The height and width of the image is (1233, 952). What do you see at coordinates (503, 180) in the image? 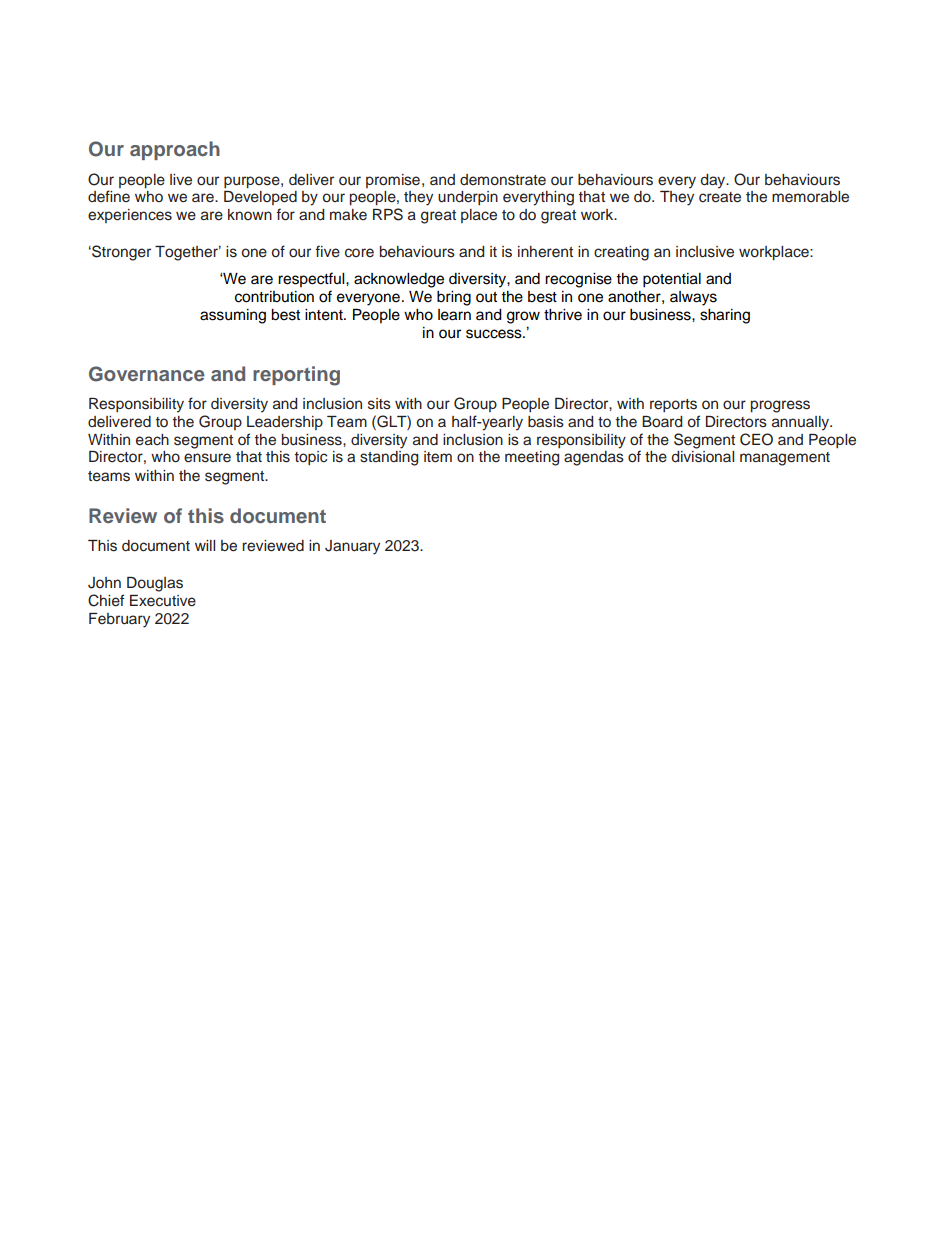
I see `demonstrate` at bounding box center [503, 180].
